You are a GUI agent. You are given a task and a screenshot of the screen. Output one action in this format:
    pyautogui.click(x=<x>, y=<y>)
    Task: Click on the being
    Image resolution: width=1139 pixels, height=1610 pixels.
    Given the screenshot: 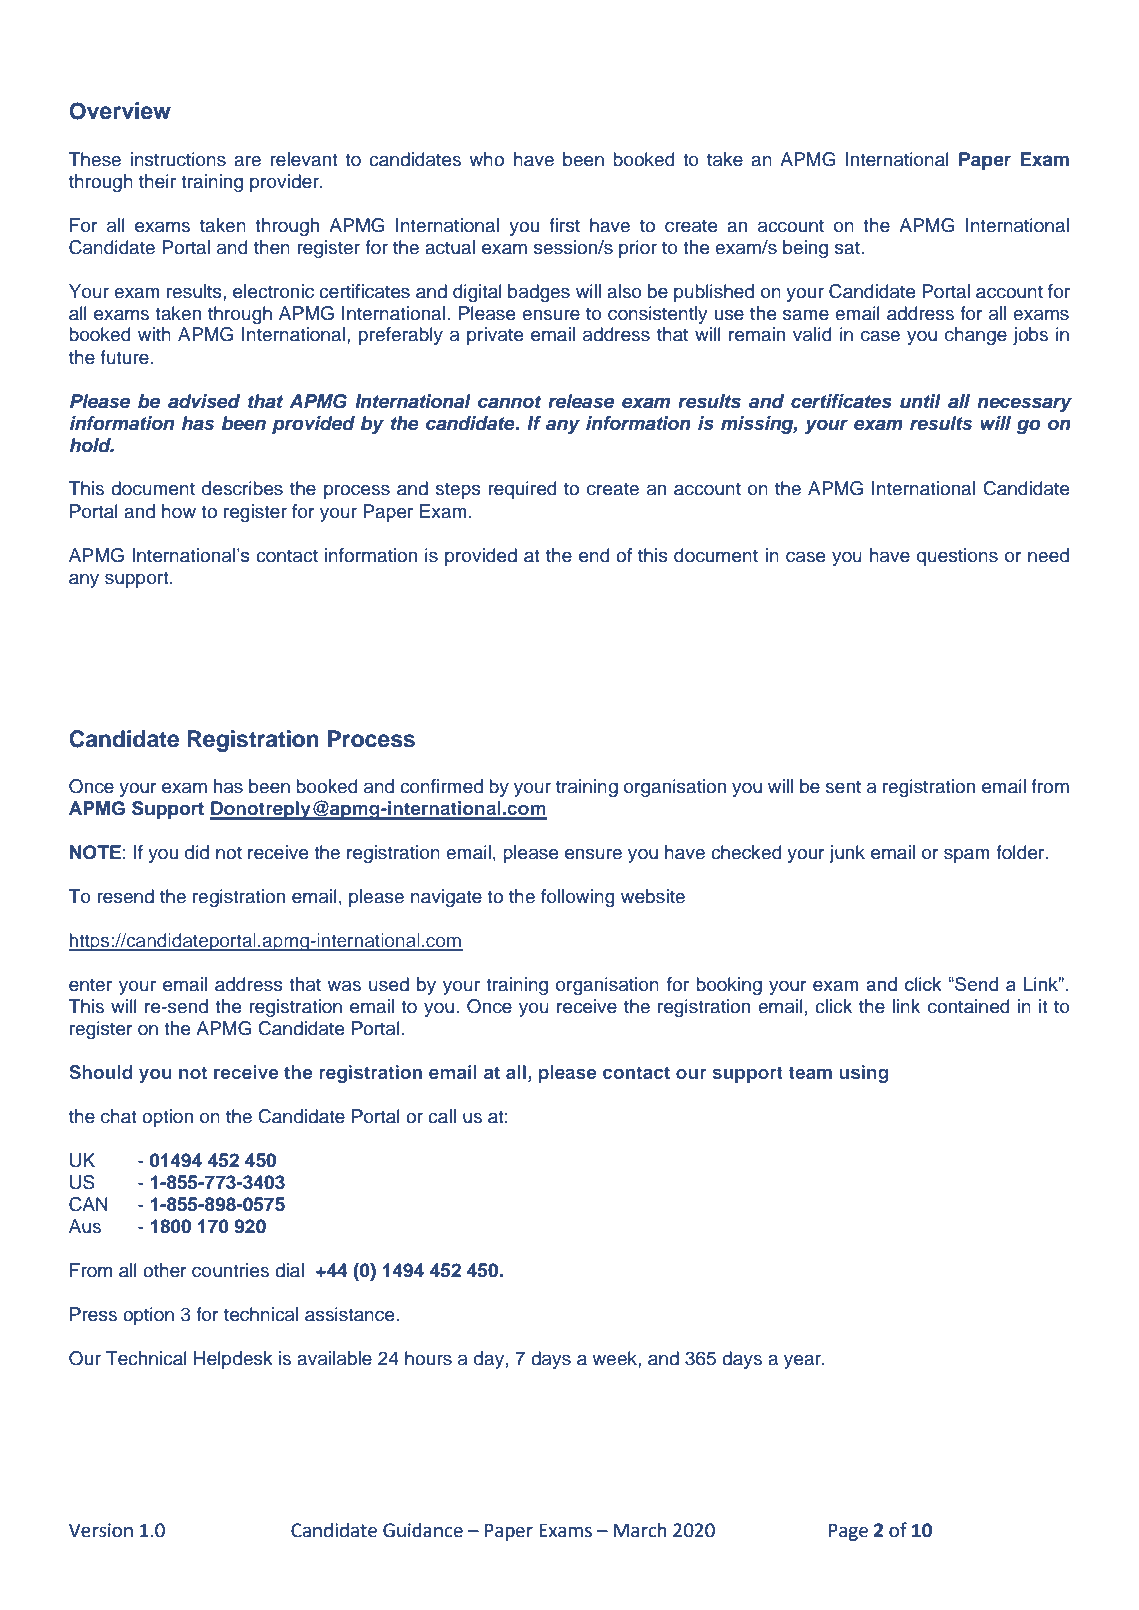 What is the action you would take?
    pyautogui.click(x=805, y=249)
